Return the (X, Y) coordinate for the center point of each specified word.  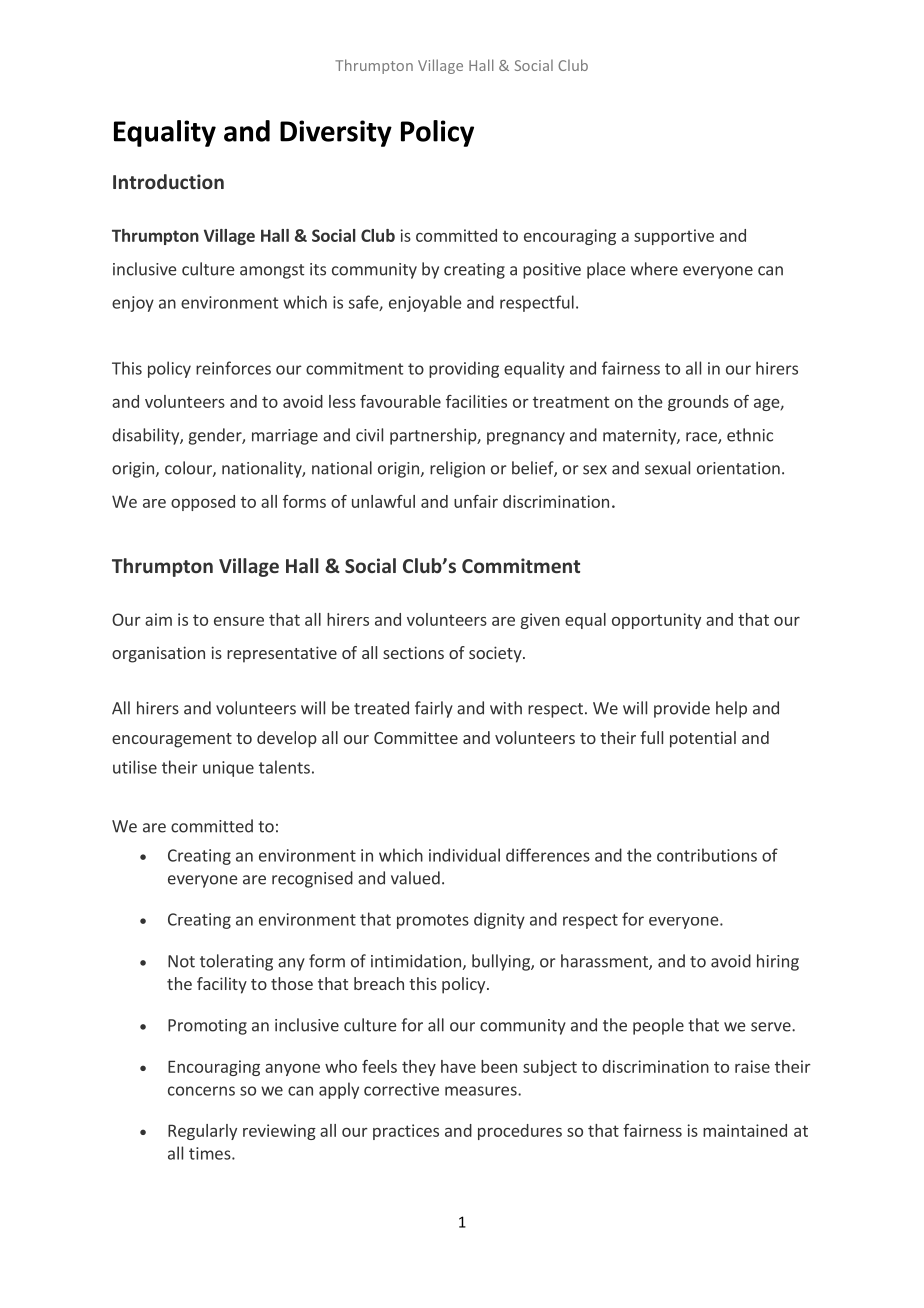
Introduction (168, 181)
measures (482, 1091)
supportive (674, 237)
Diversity (336, 133)
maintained (745, 1130)
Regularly (202, 1132)
